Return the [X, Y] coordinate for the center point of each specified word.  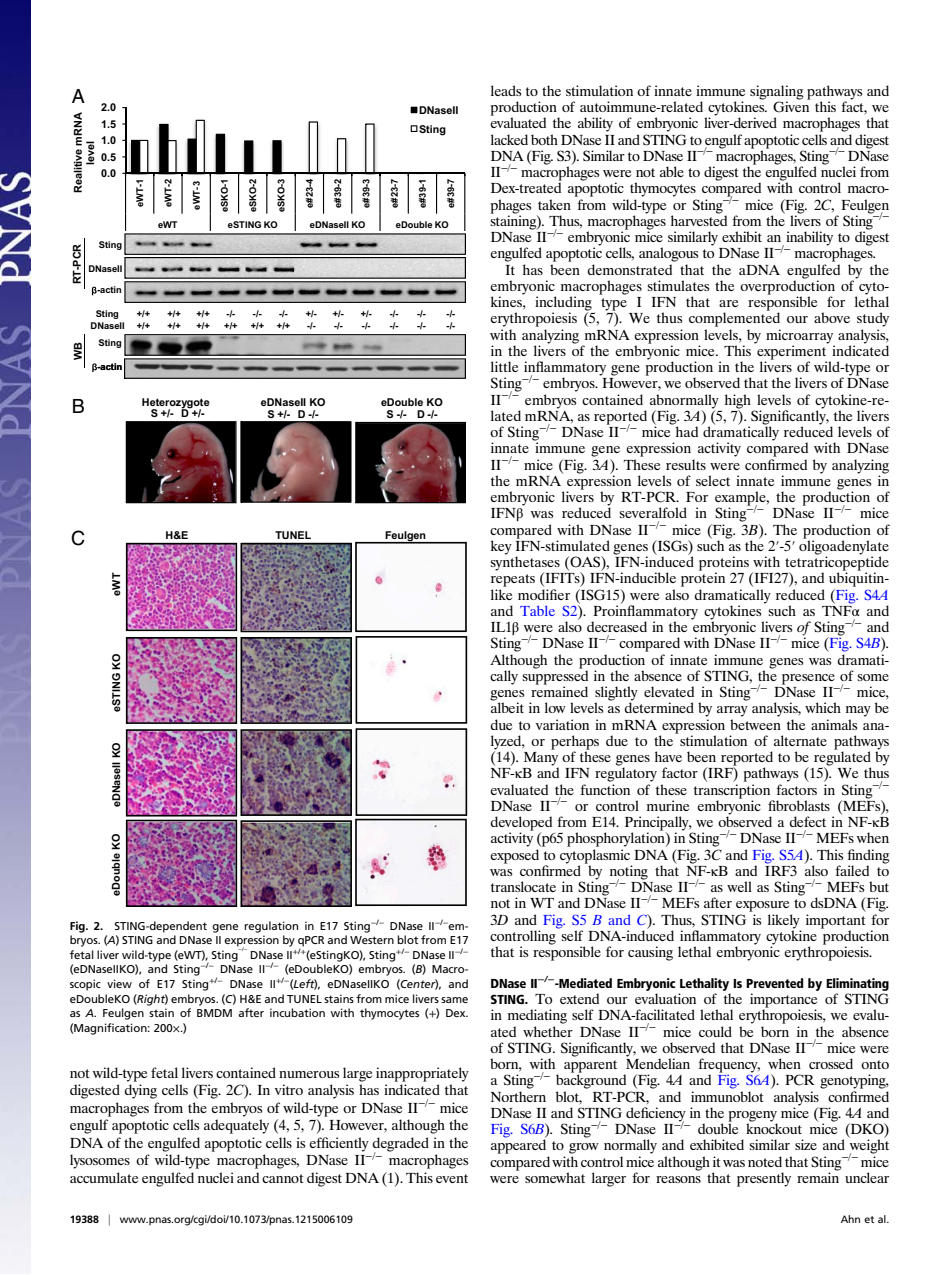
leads [506, 90]
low [555, 707]
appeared [518, 1145]
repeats [513, 580]
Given [792, 106]
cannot [283, 1178]
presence [808, 679]
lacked [509, 139]
